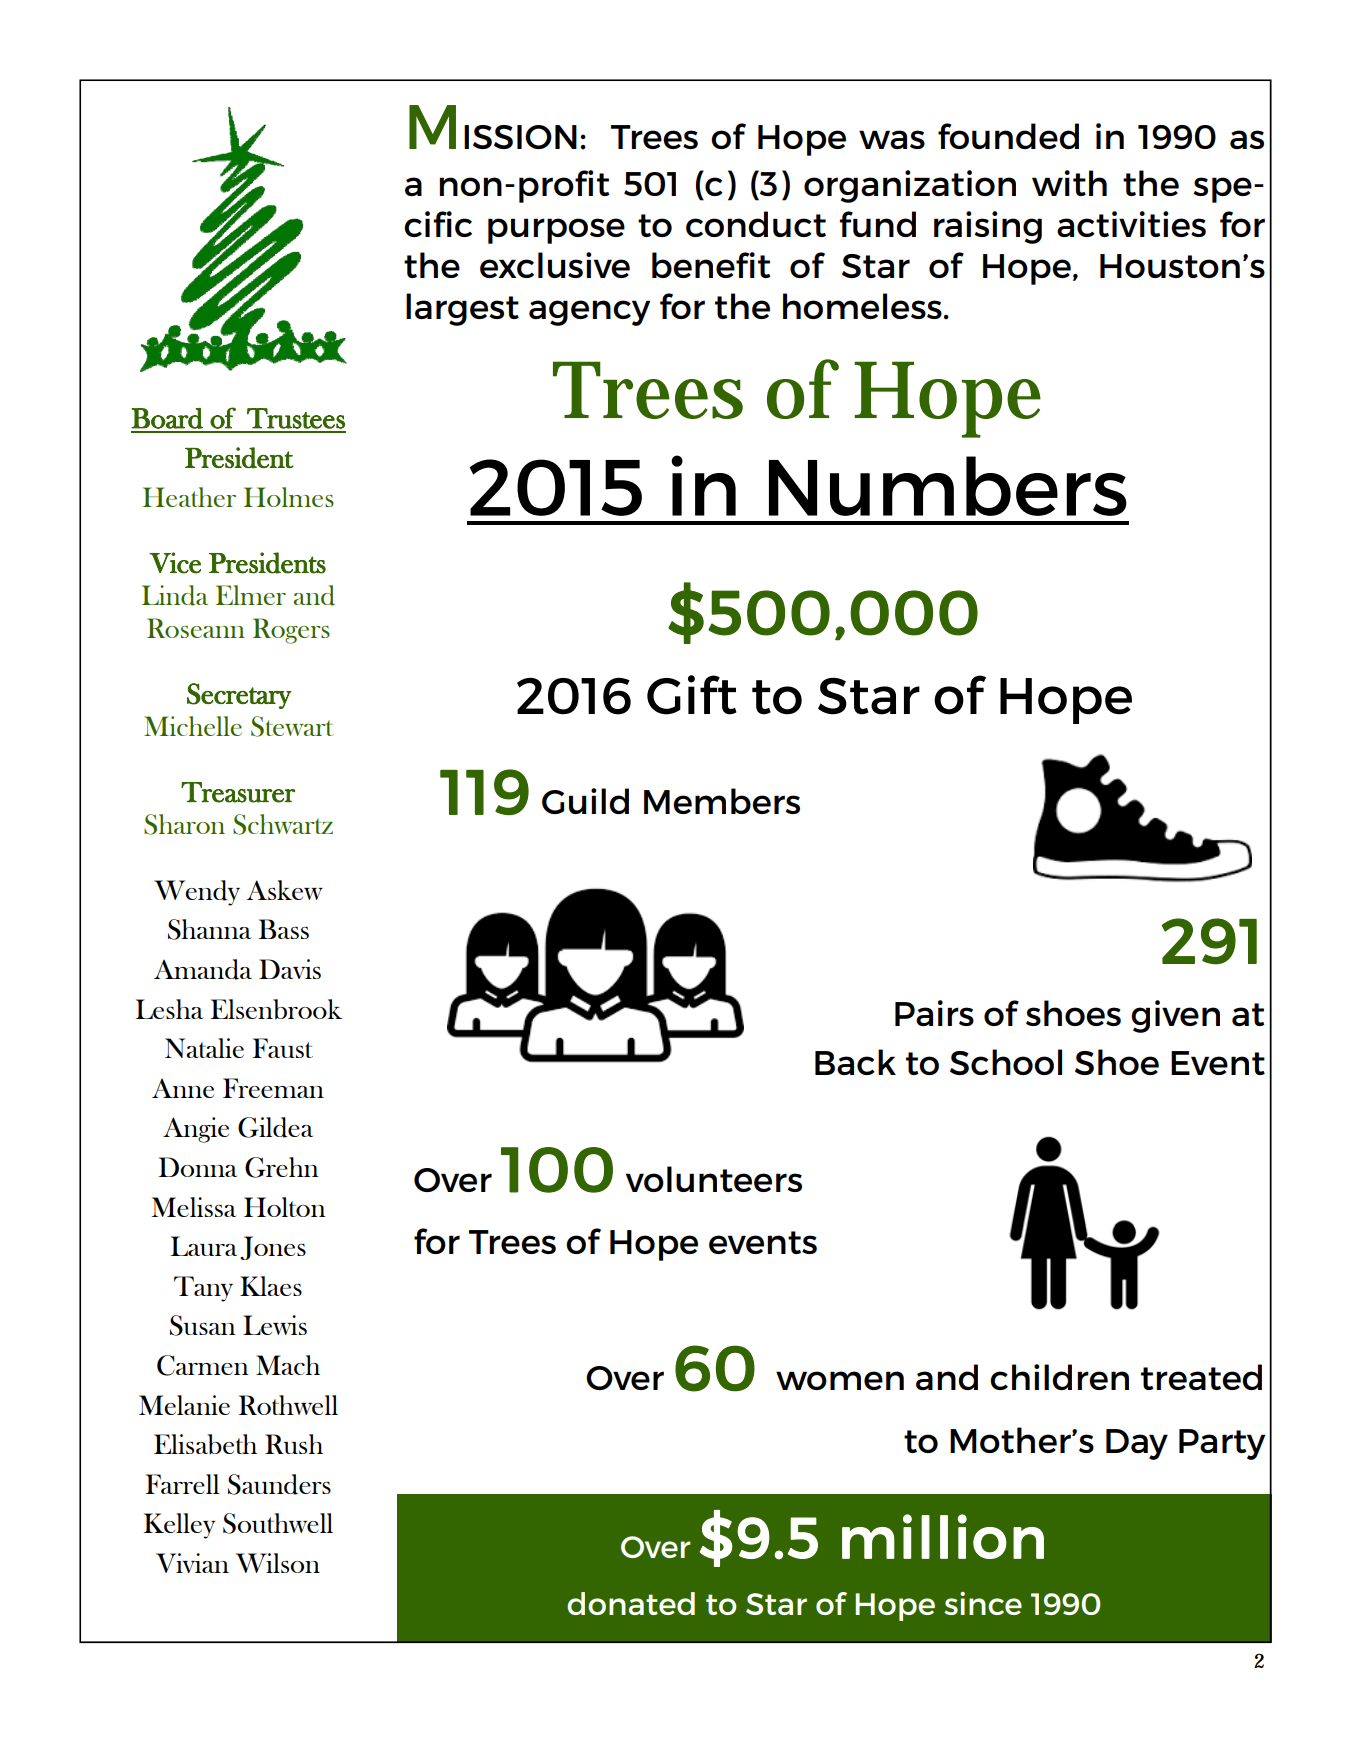  I want to click on Members, so click(722, 801).
